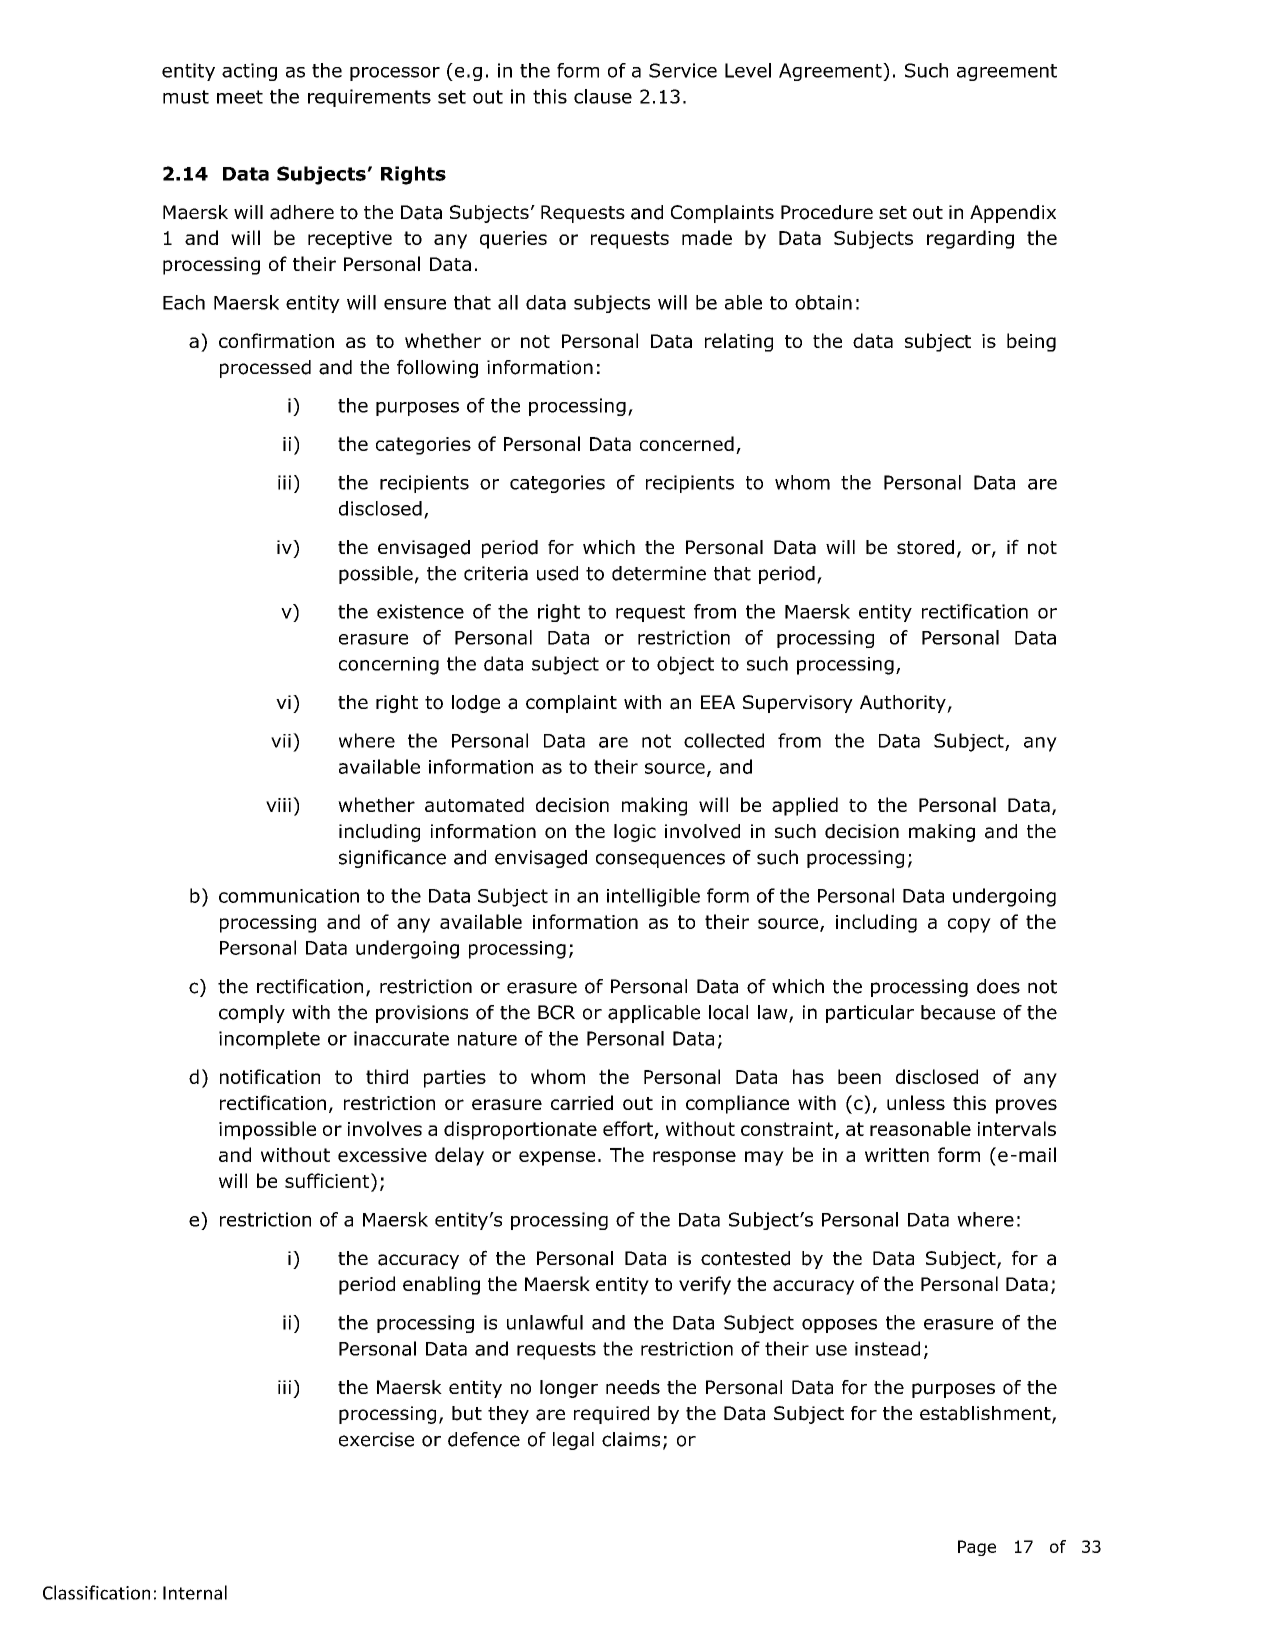  Describe the element at coordinates (805, 806) in the page. I see `applied` at that location.
